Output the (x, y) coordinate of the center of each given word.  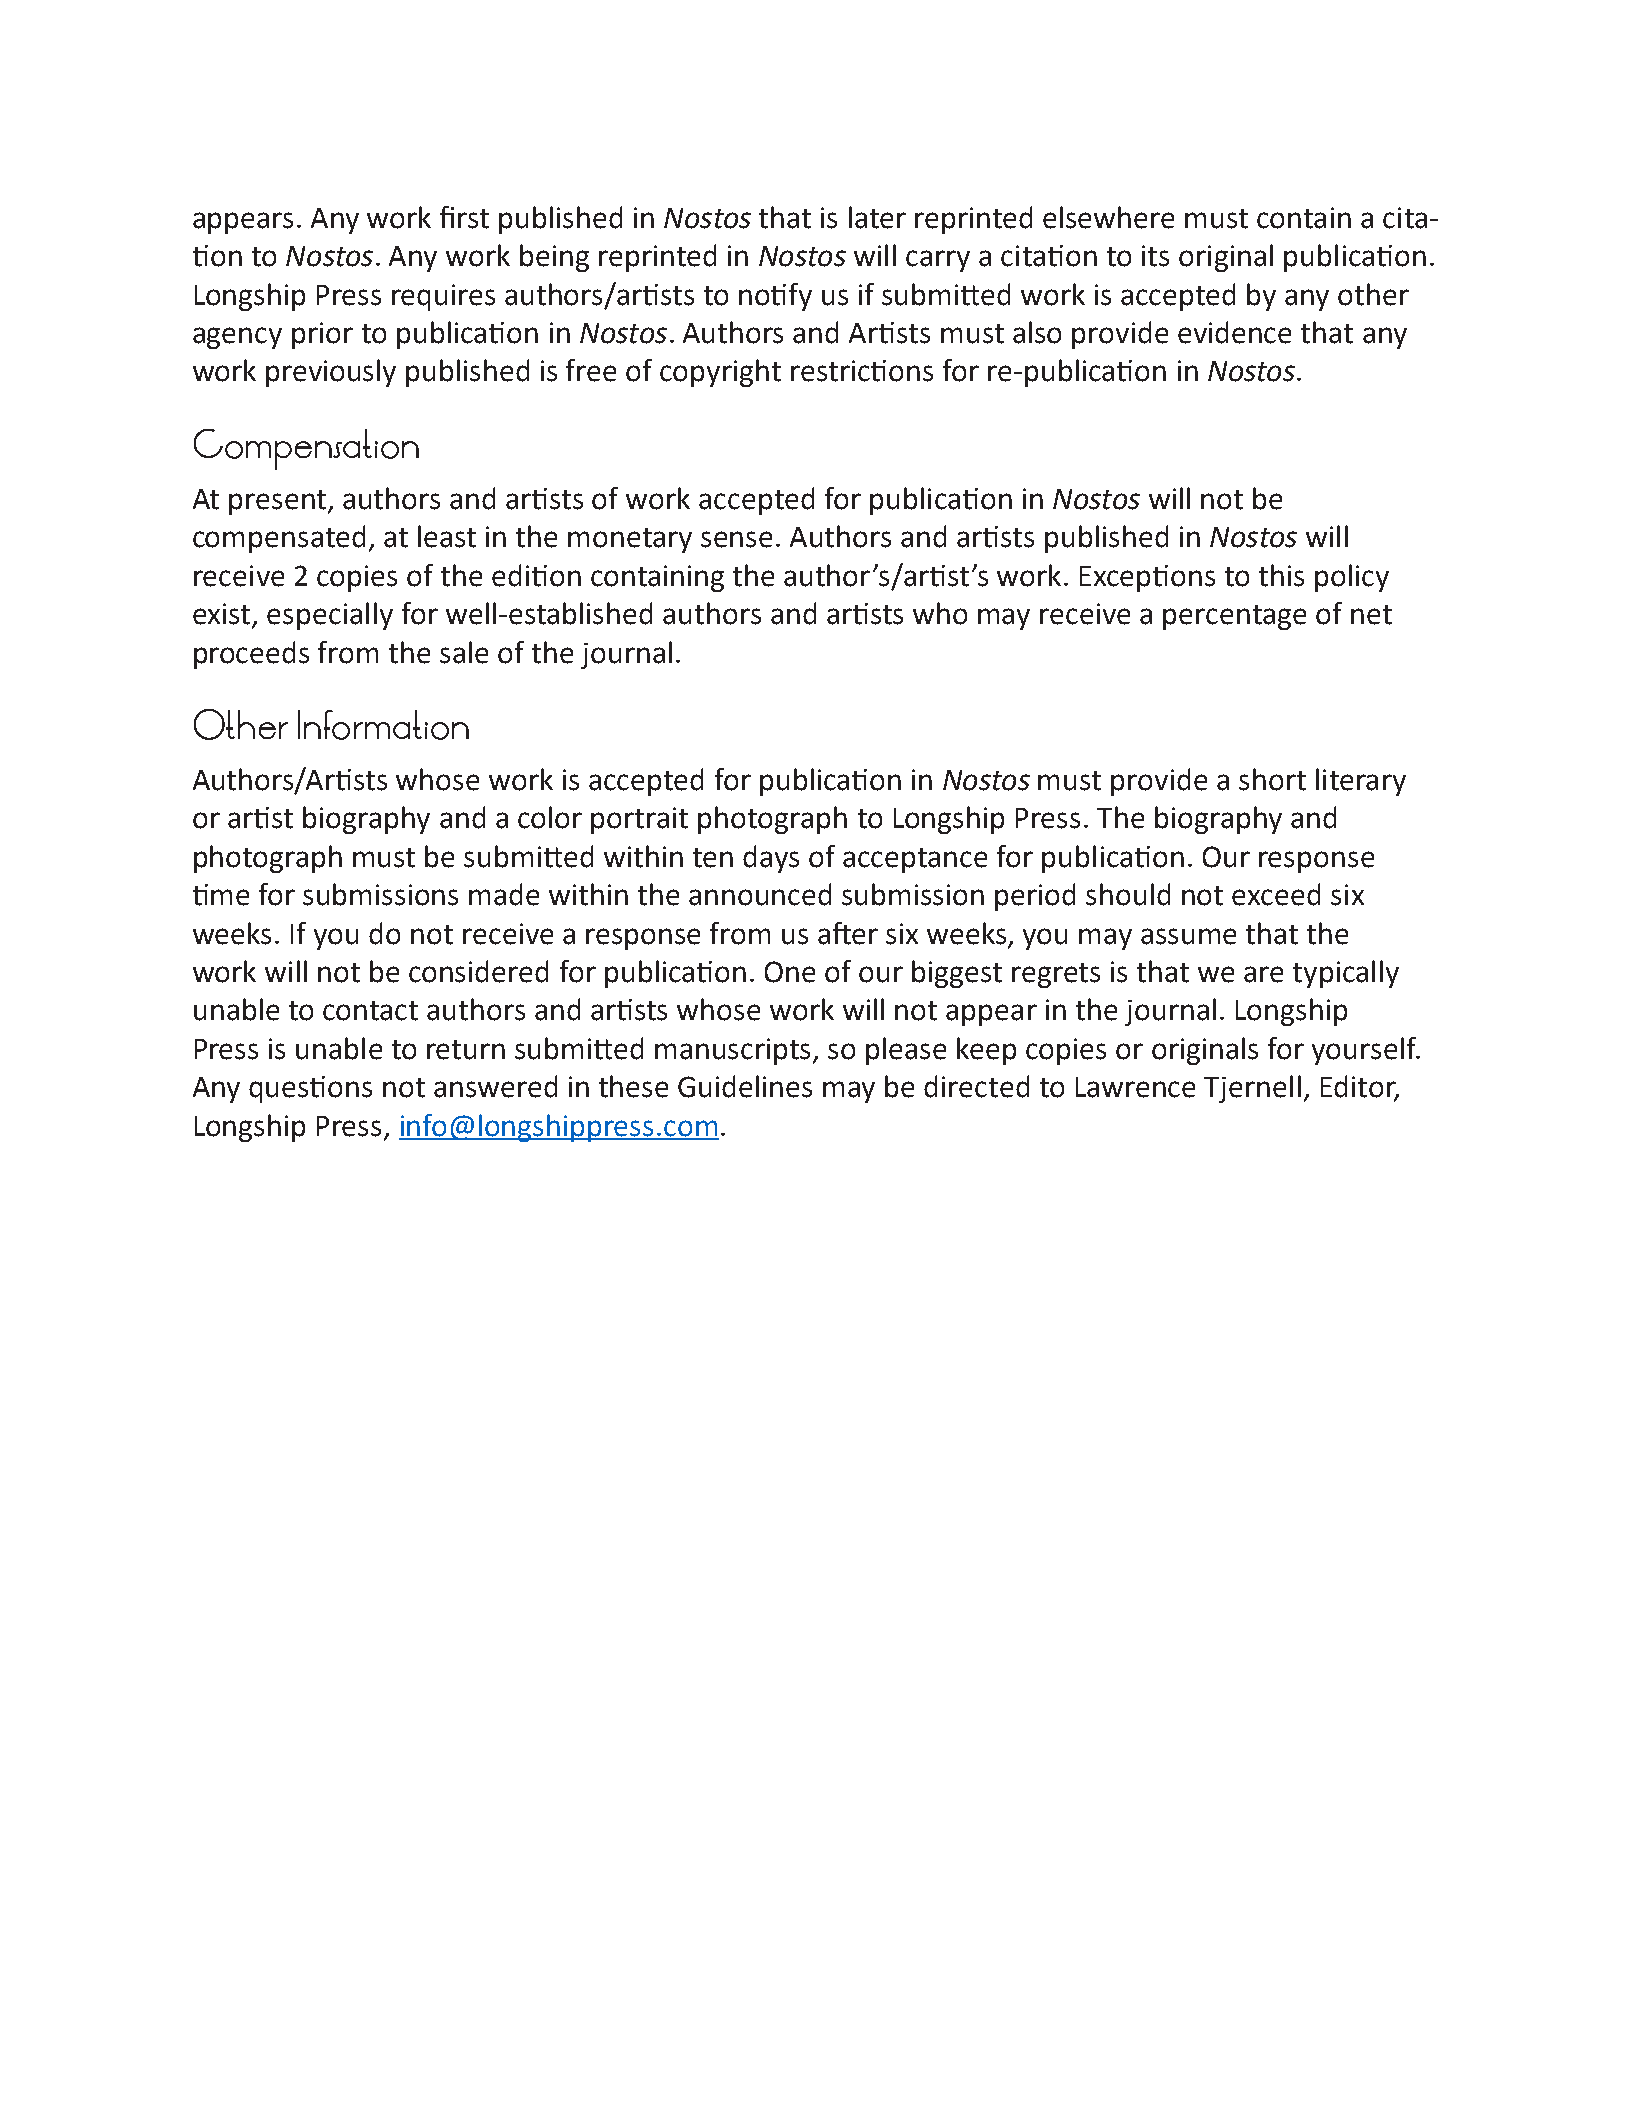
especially (330, 616)
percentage (1234, 617)
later (877, 217)
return (466, 1050)
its (1155, 256)
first (464, 217)
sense (736, 539)
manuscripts (734, 1051)
